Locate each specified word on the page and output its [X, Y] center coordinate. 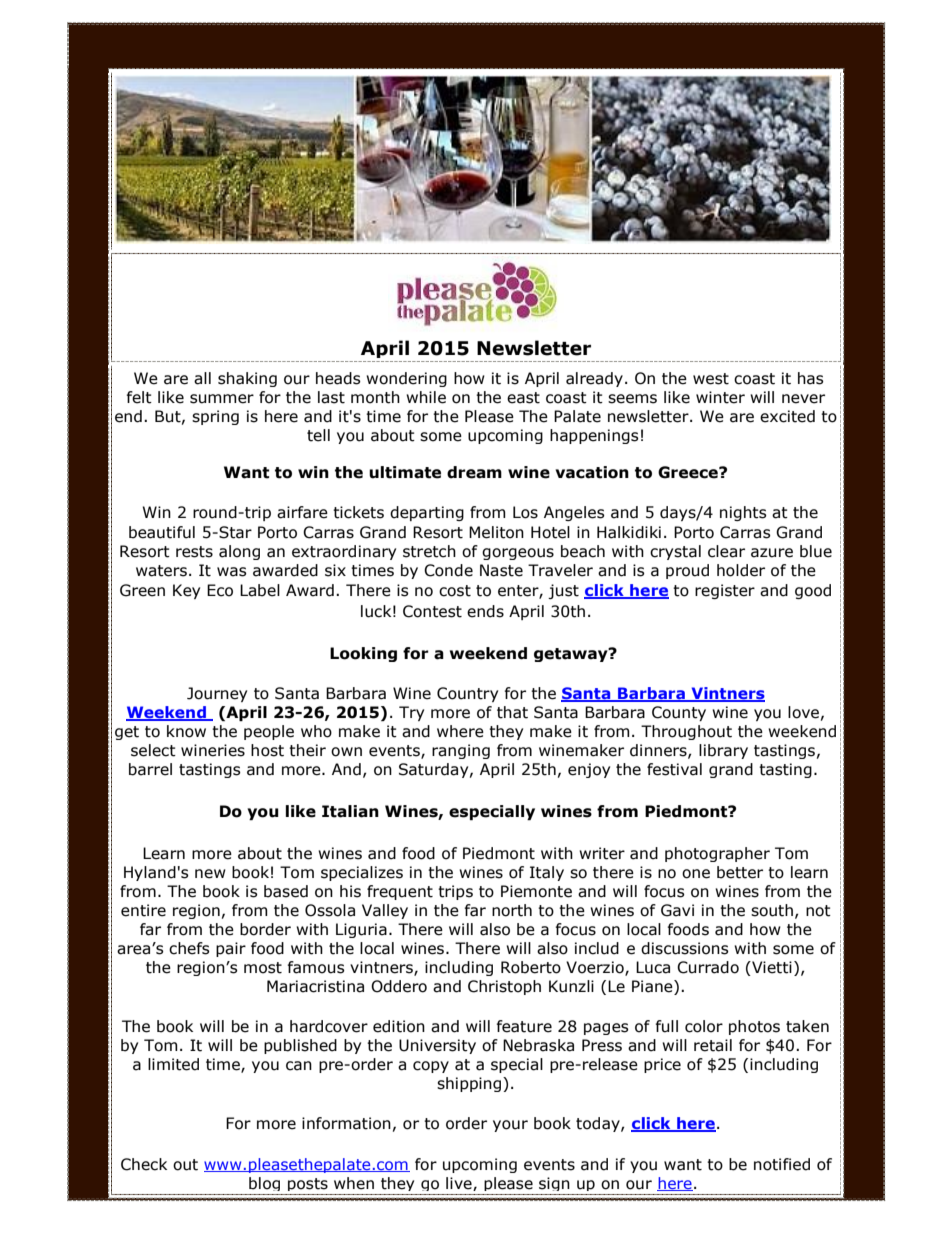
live [460, 1184]
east [523, 398]
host [267, 750]
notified [782, 1164]
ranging [461, 751]
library [723, 751]
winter [720, 397]
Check [144, 1164]
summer [222, 399]
